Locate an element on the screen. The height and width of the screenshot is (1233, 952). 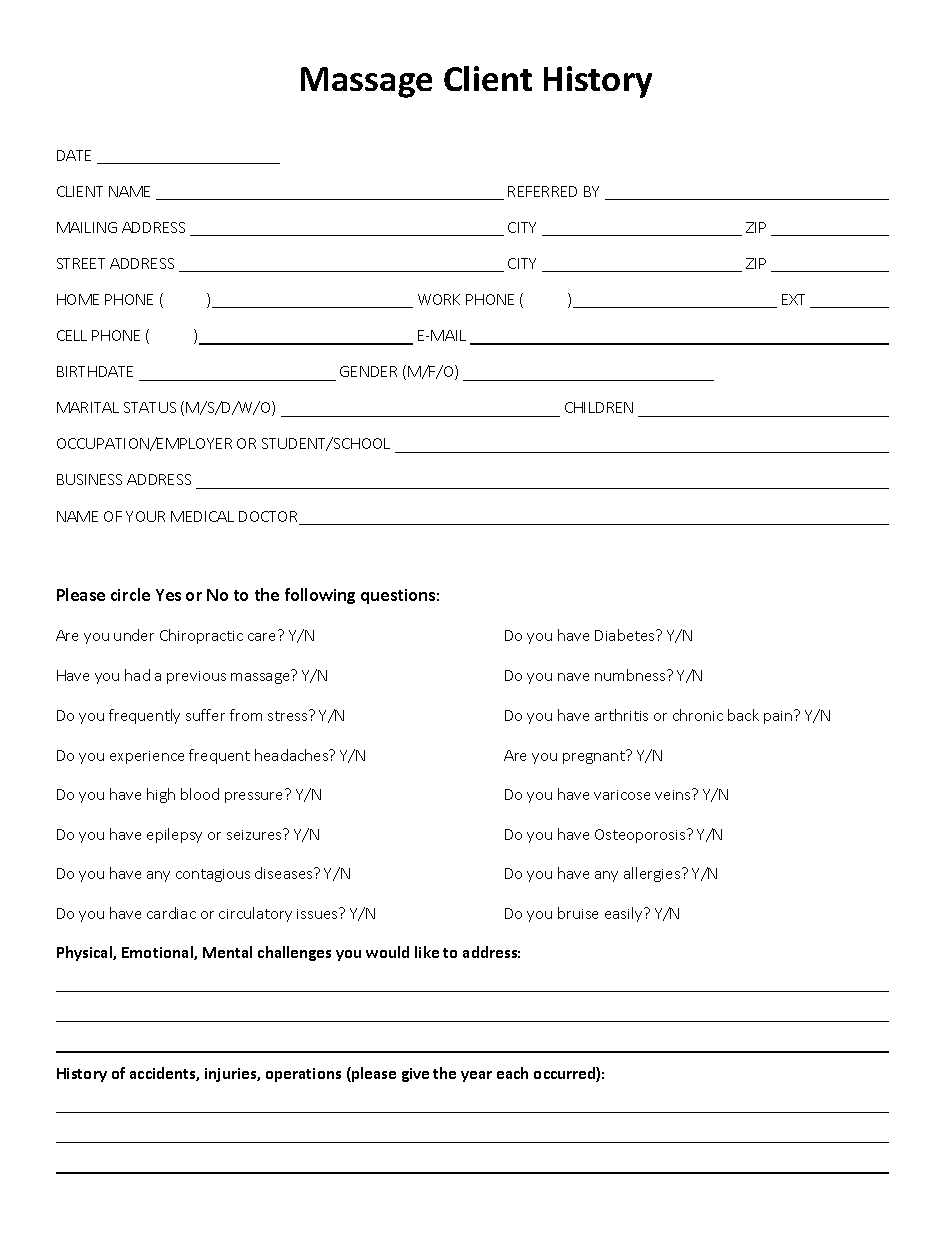
under is located at coordinates (134, 635).
